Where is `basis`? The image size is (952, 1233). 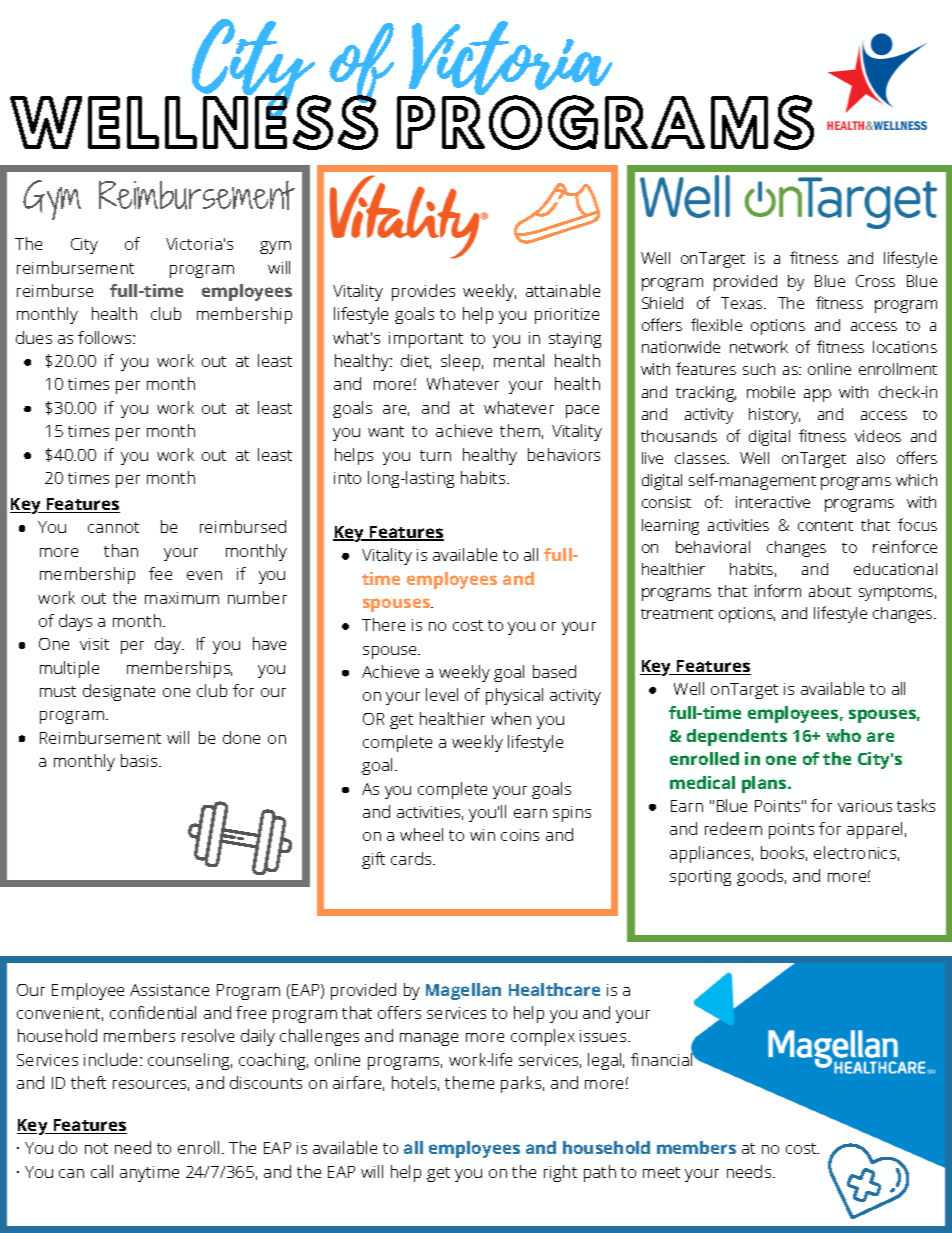
basis is located at coordinates (140, 760).
